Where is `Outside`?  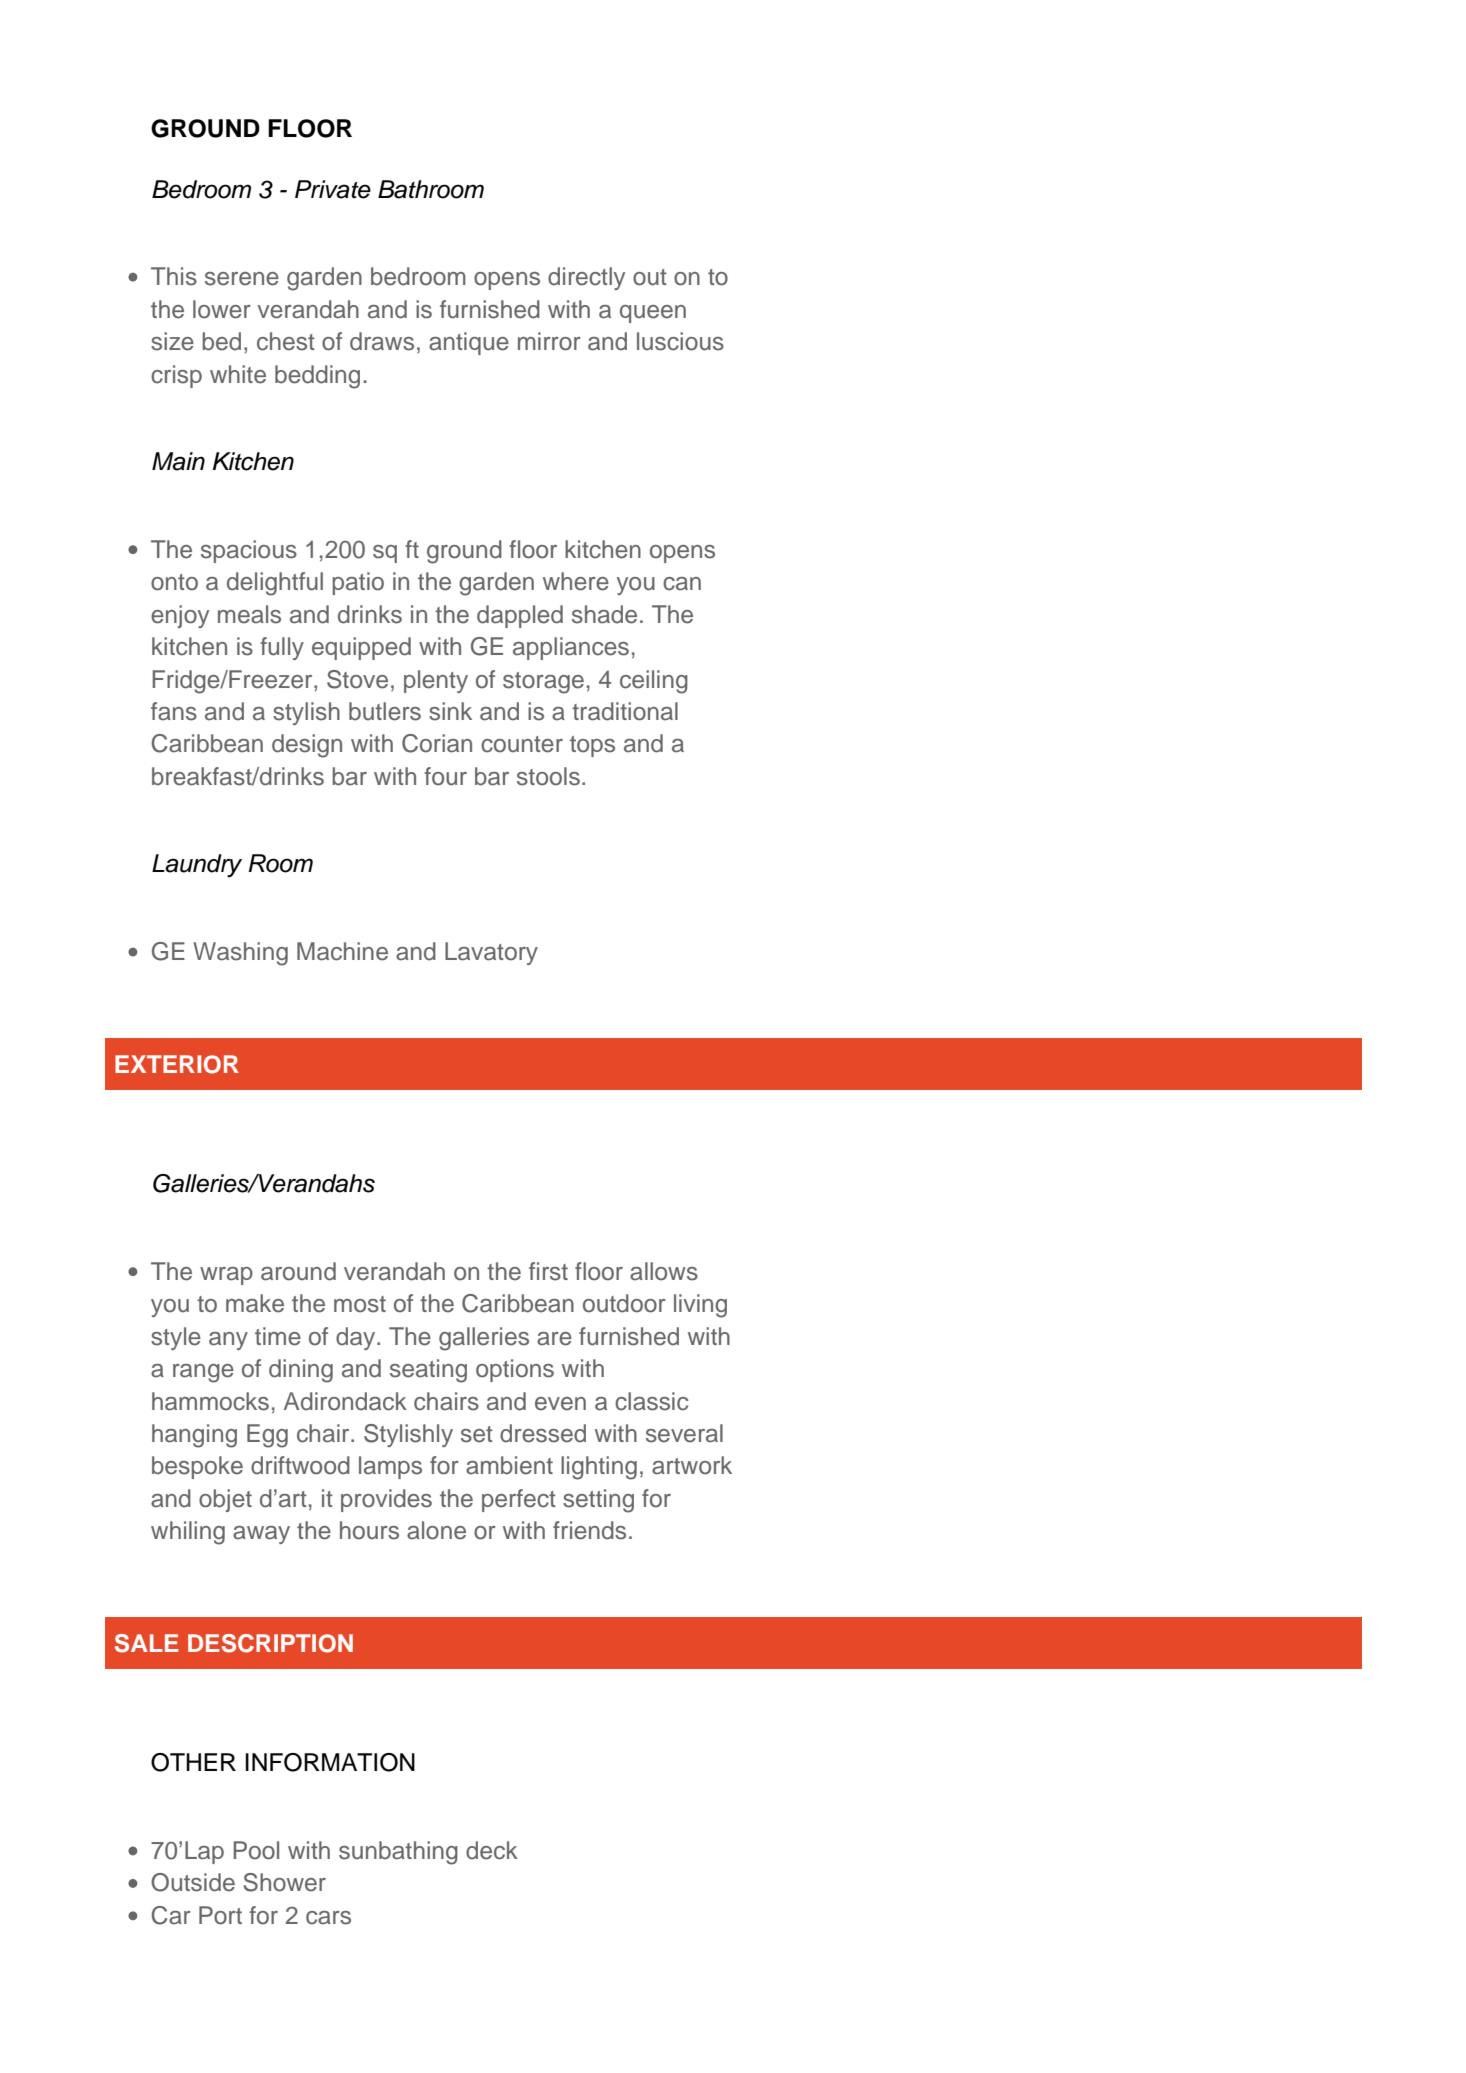
Outside is located at coordinates (193, 1882).
